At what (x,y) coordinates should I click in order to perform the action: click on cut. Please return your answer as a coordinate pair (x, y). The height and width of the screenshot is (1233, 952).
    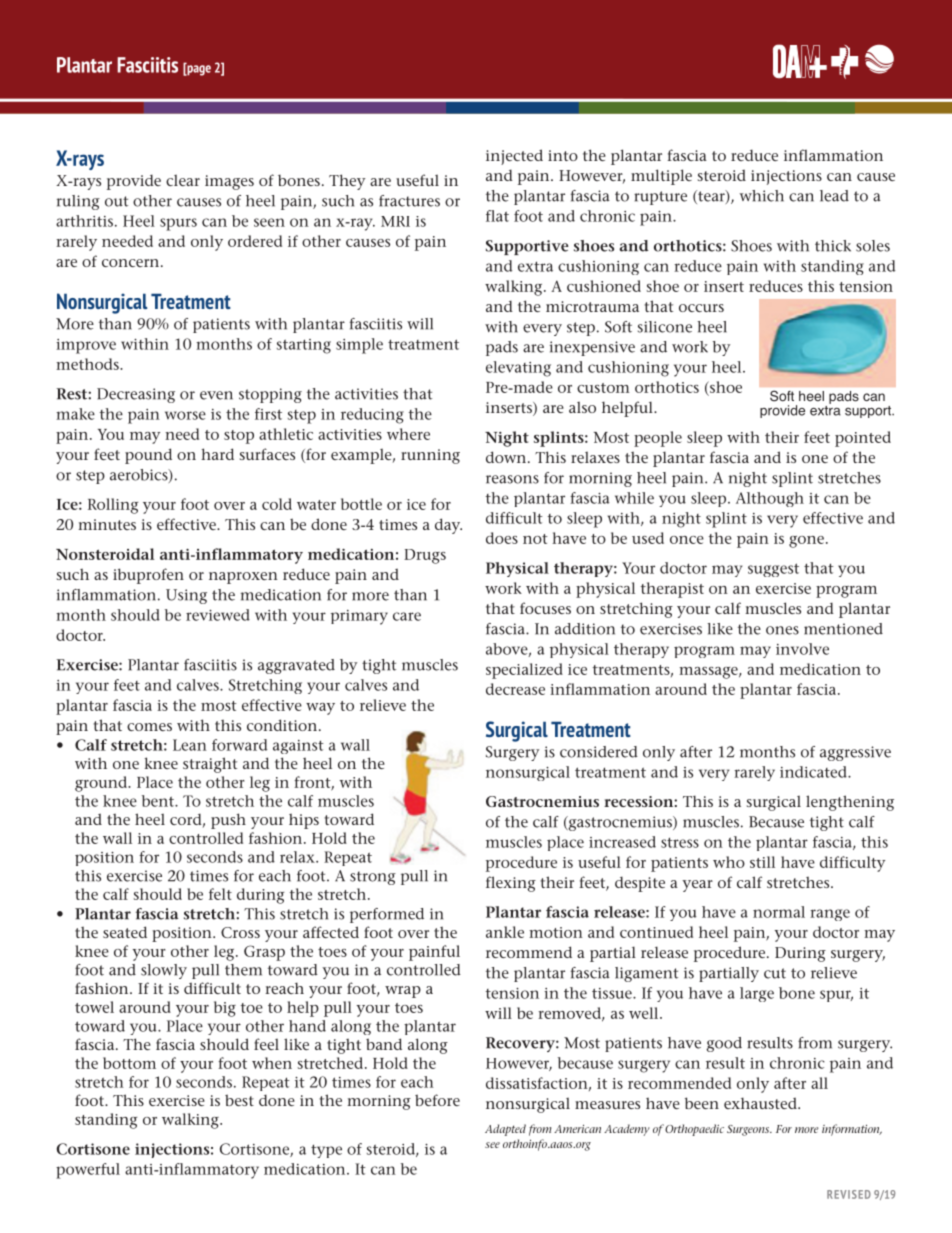
    Looking at the image, I should click on (775, 973).
